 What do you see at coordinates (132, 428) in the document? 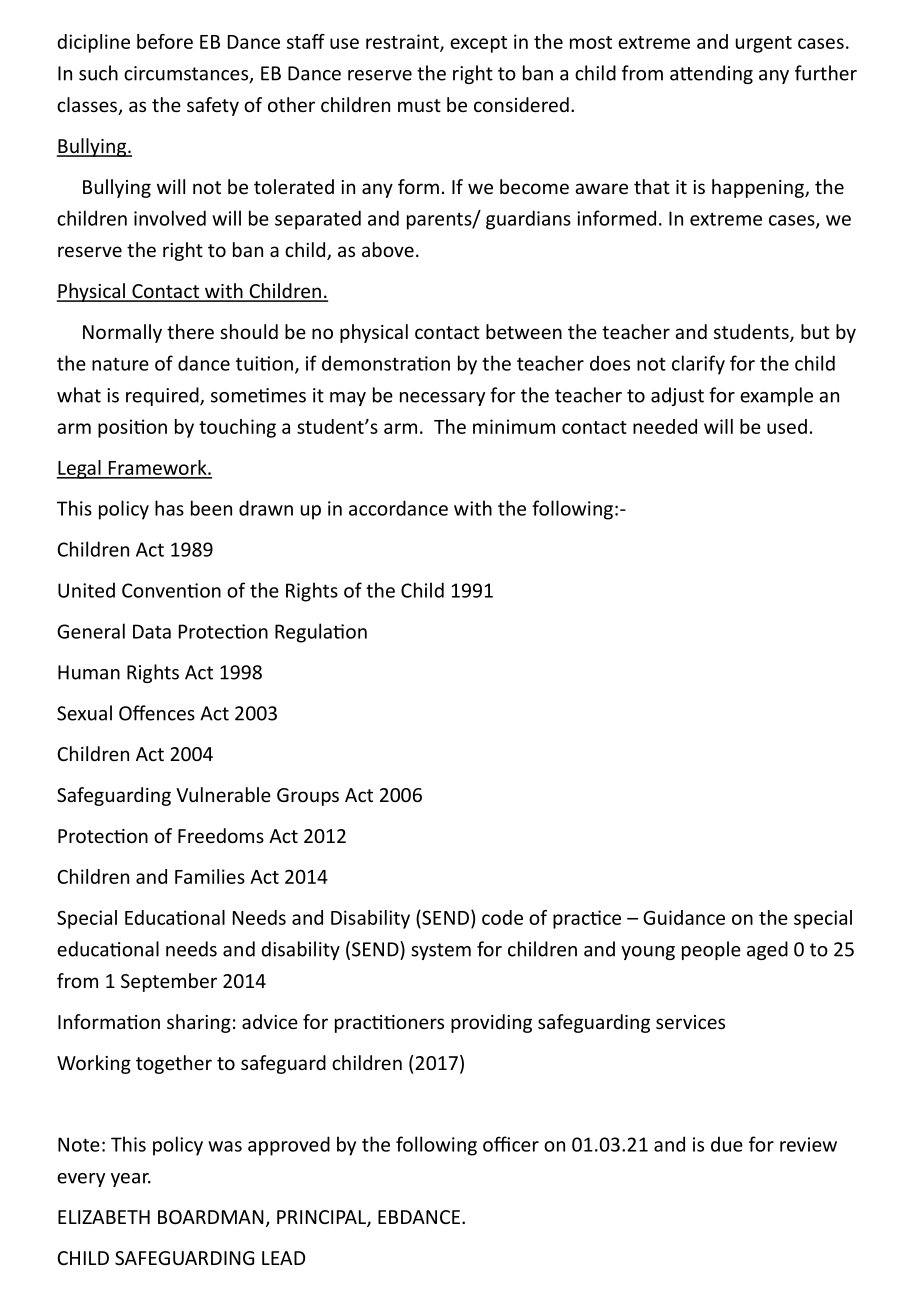
I see `position` at bounding box center [132, 428].
